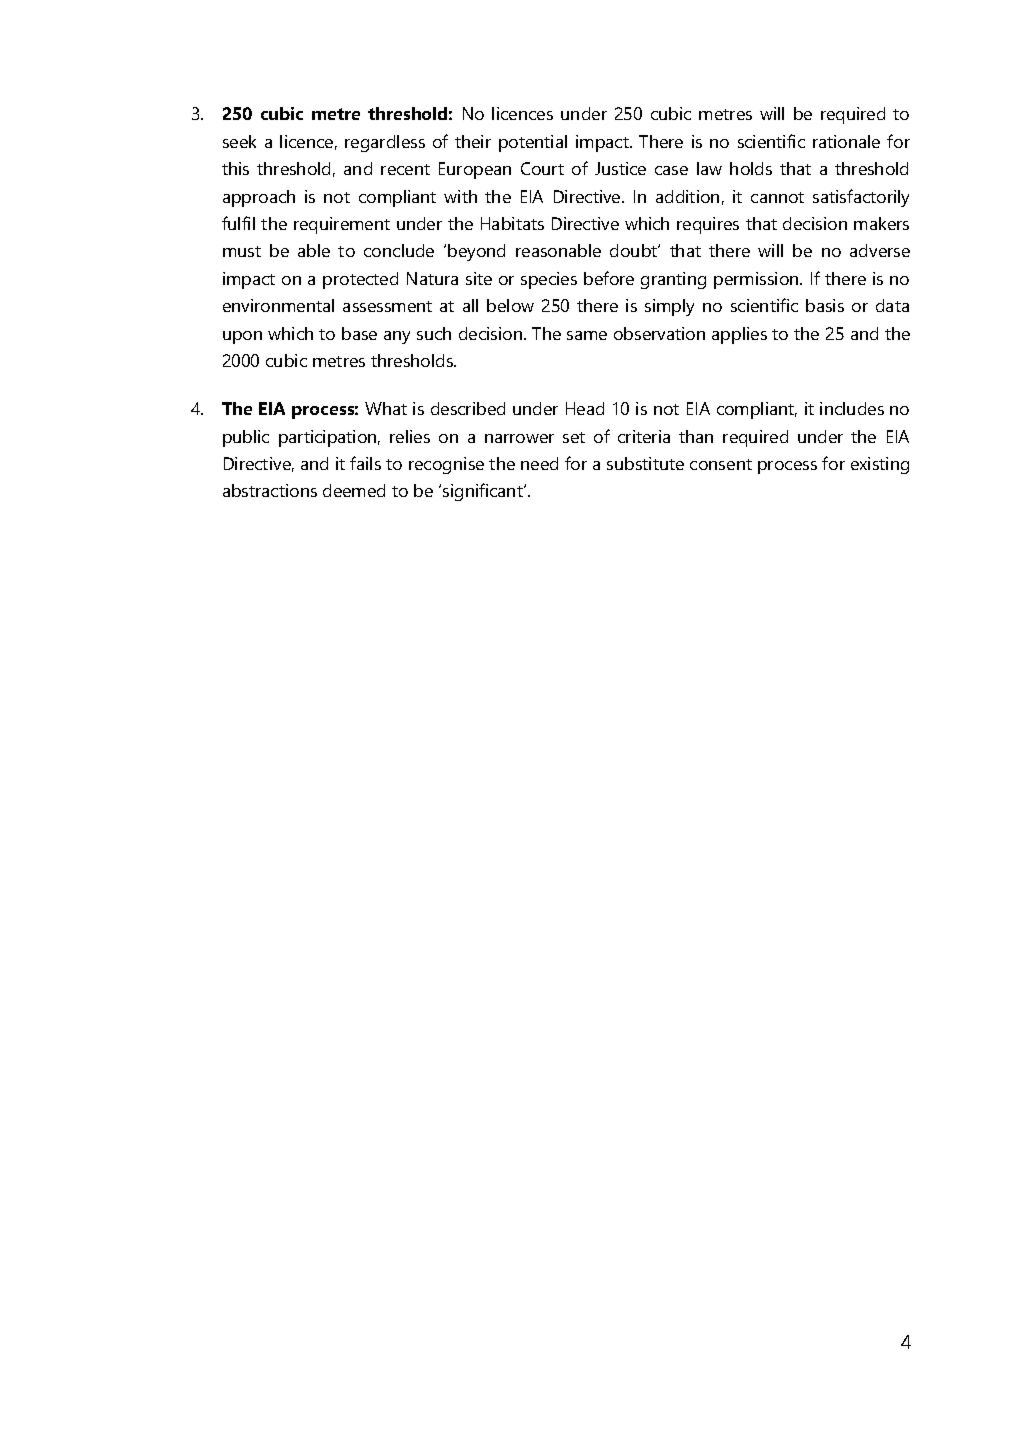 The height and width of the page is (1437, 1017). I want to click on below, so click(510, 305).
